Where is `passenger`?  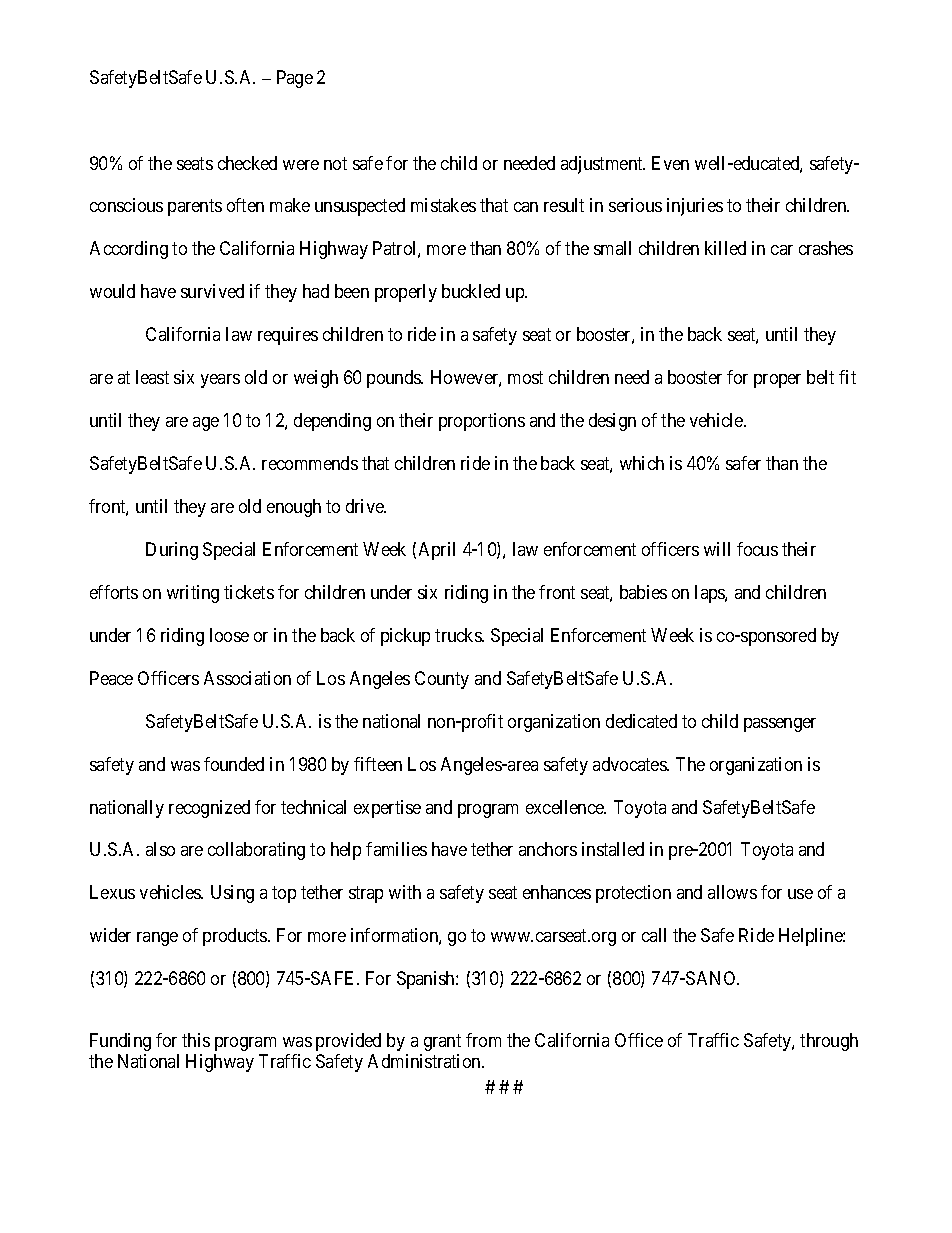
passenger is located at coordinates (780, 725).
